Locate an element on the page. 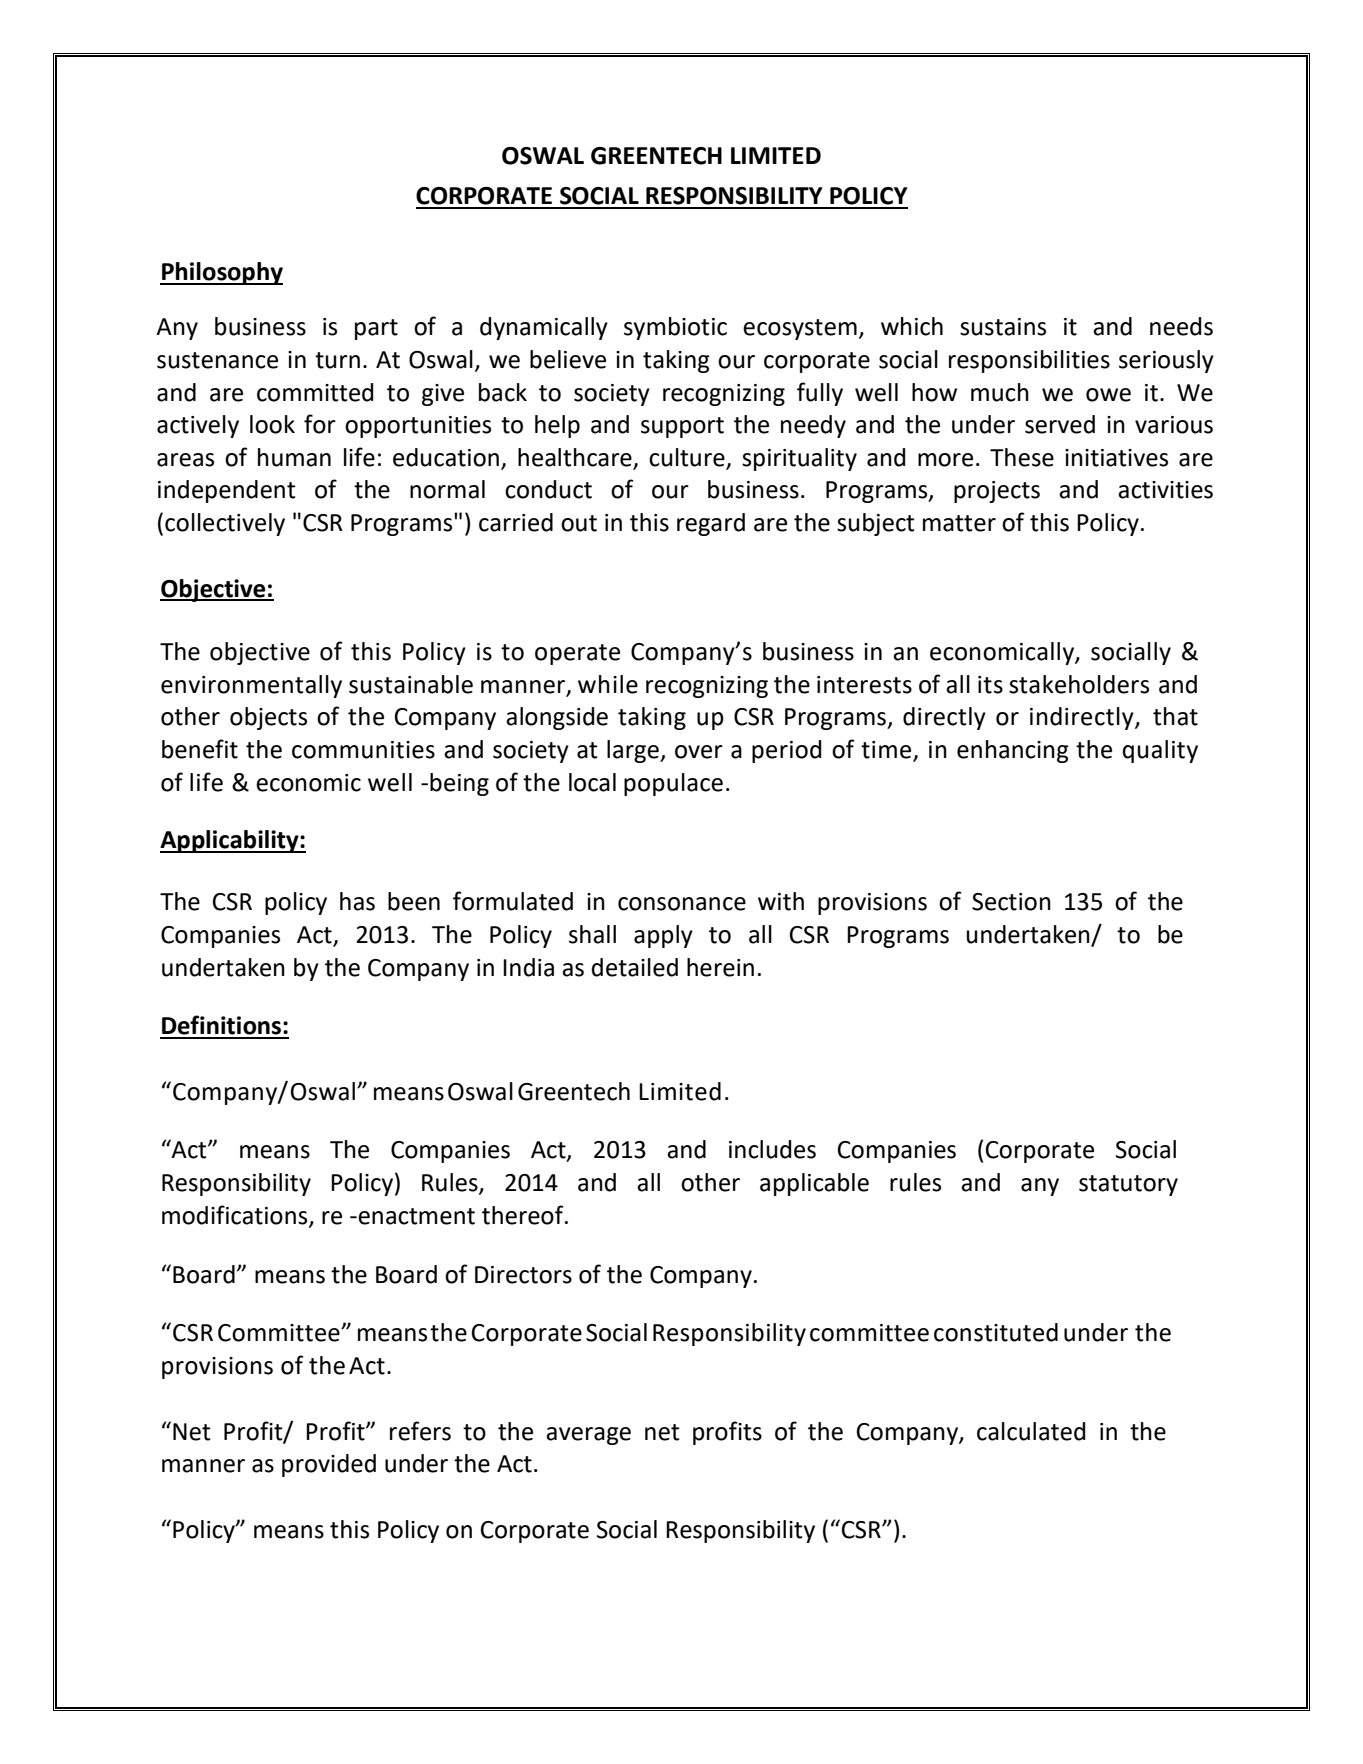 Image resolution: width=1363 pixels, height=1764 pixels. provided is located at coordinates (329, 1465).
